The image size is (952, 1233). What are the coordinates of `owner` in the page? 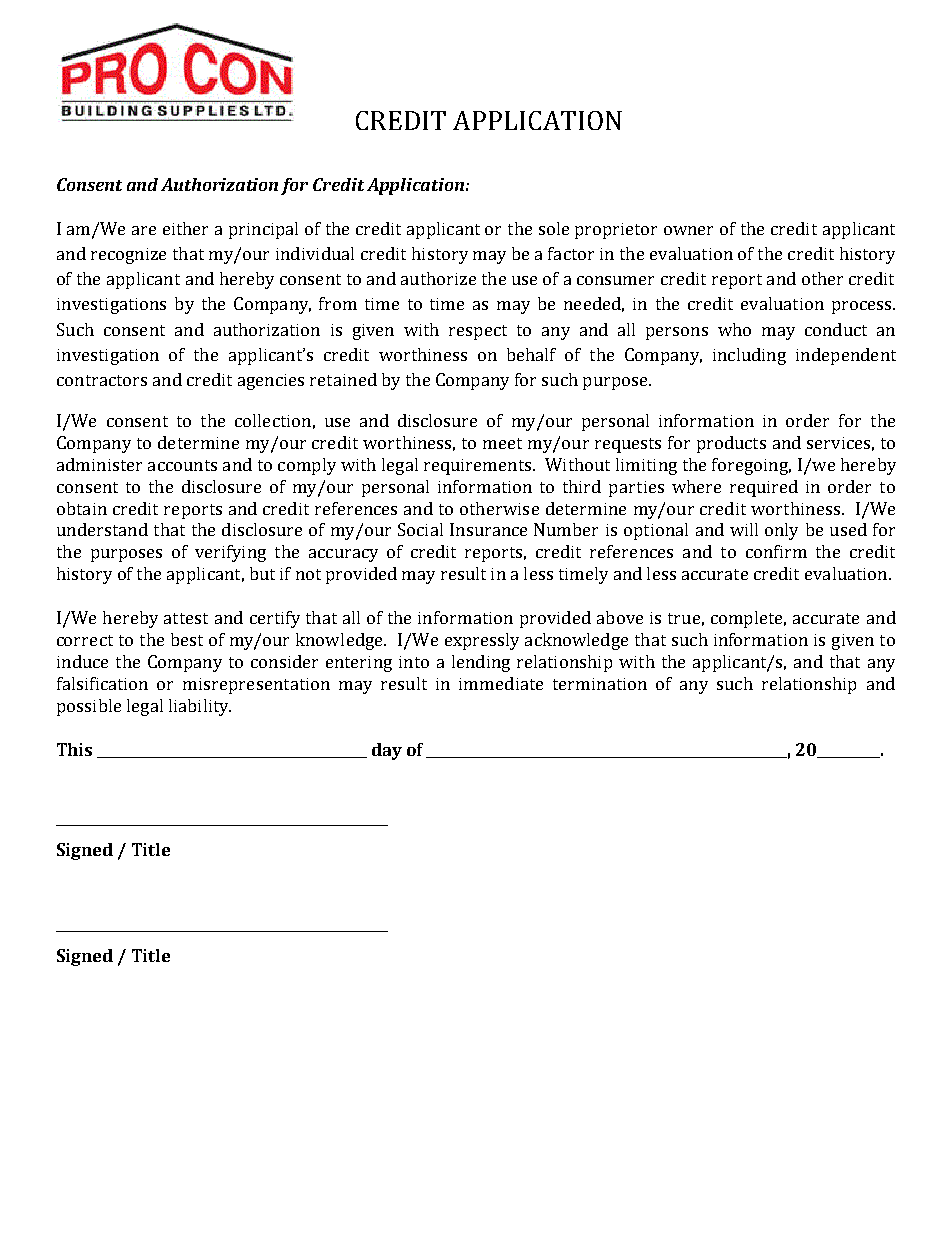 It's located at (688, 230).
